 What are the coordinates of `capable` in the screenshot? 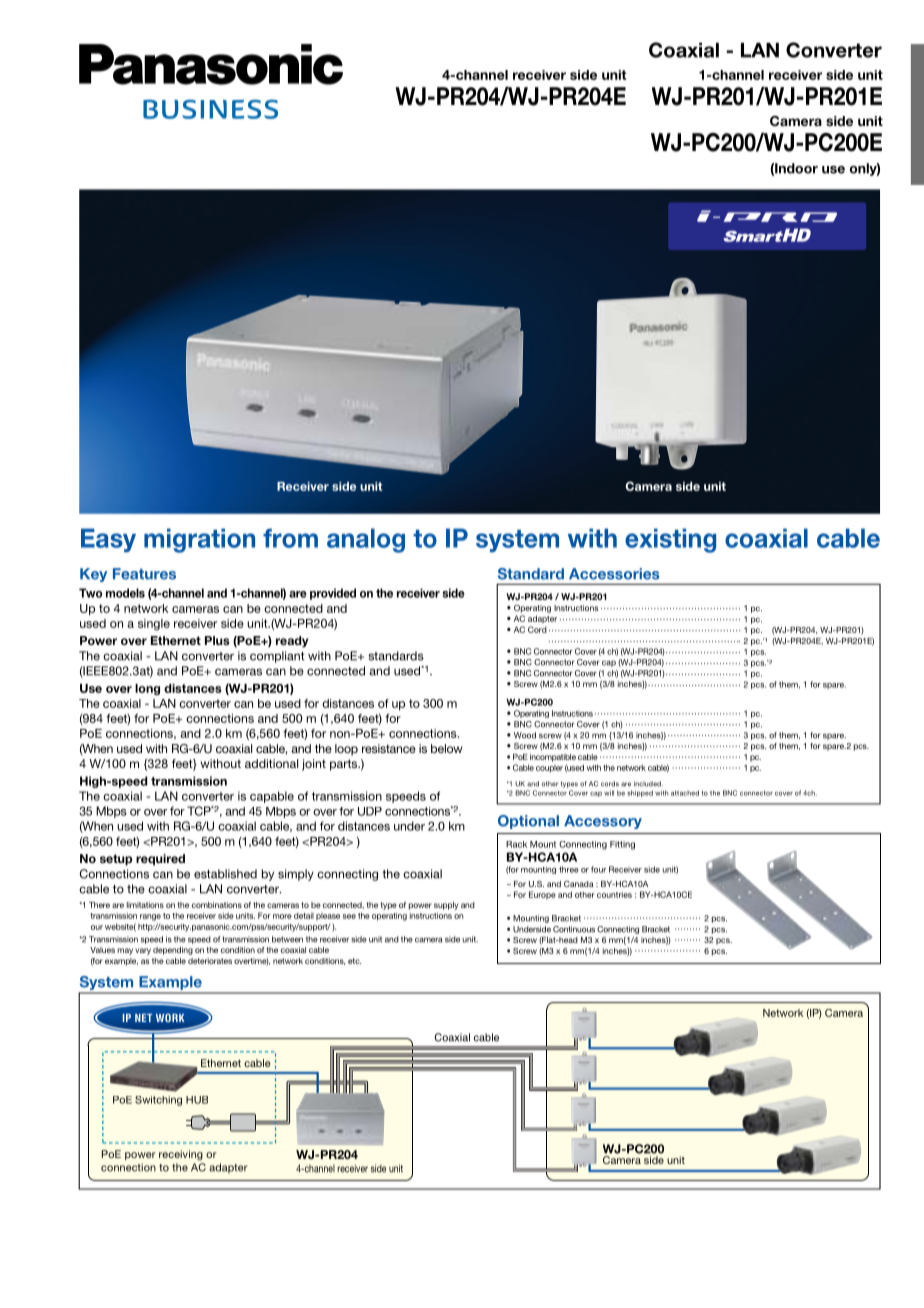 It's located at (272, 797).
